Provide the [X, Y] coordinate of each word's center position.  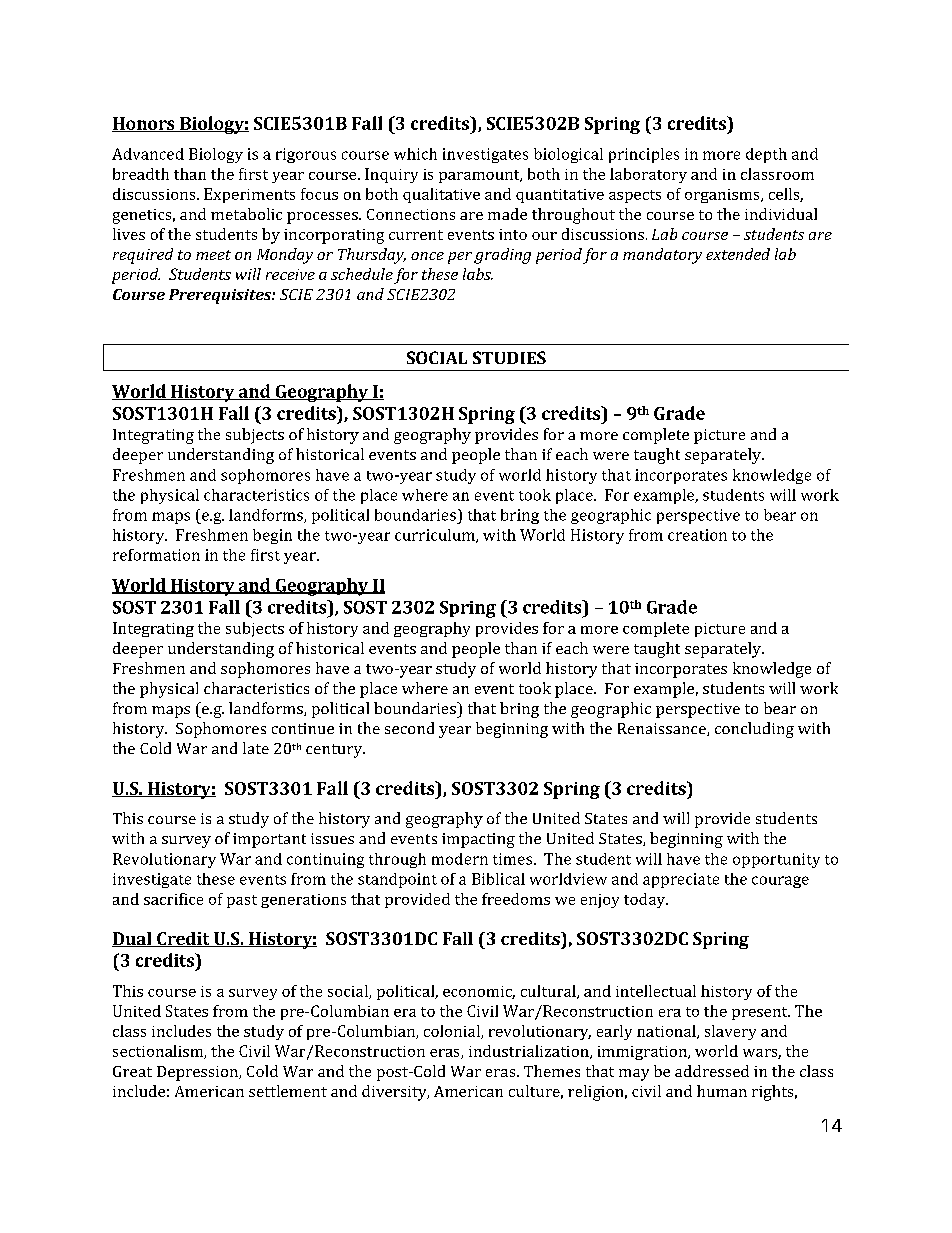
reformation [156, 555]
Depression [198, 1073]
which [415, 154]
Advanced [148, 154]
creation [697, 535]
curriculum [436, 536]
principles [644, 155]
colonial [453, 1032]
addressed [712, 1071]
